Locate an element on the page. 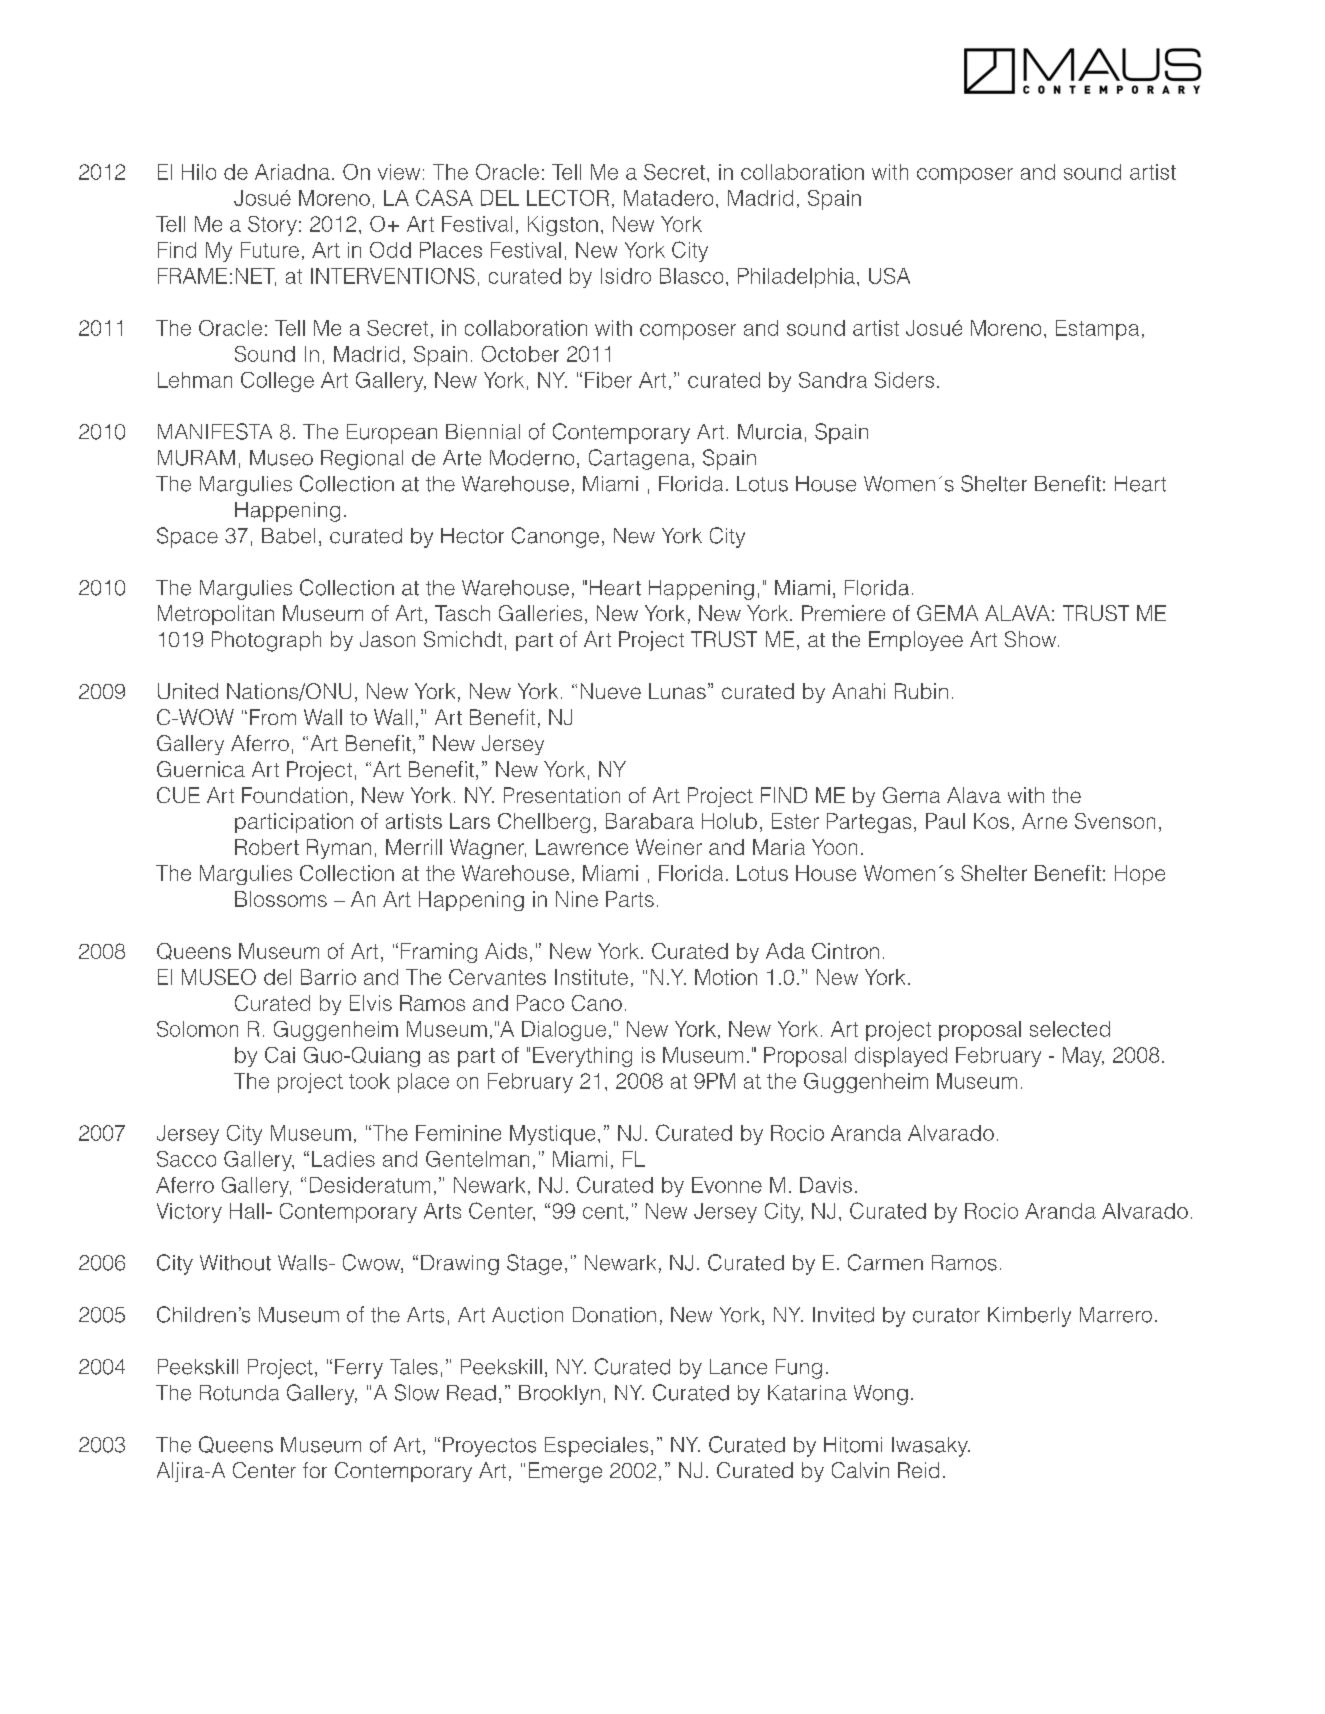 The height and width of the page is (1714, 1325). Emerge is located at coordinates (565, 1472).
